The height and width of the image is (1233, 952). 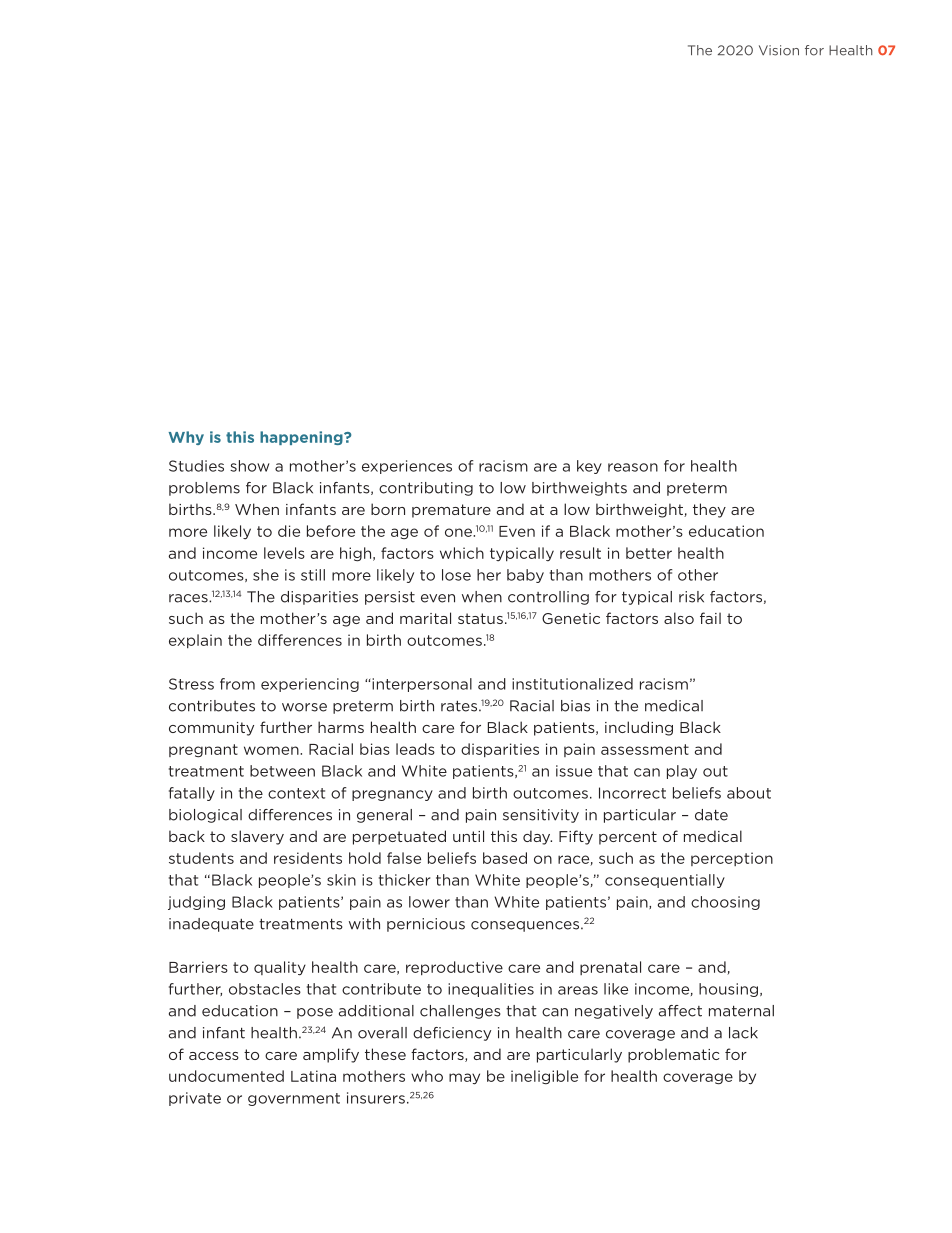 What do you see at coordinates (709, 510) in the image?
I see `they` at bounding box center [709, 510].
